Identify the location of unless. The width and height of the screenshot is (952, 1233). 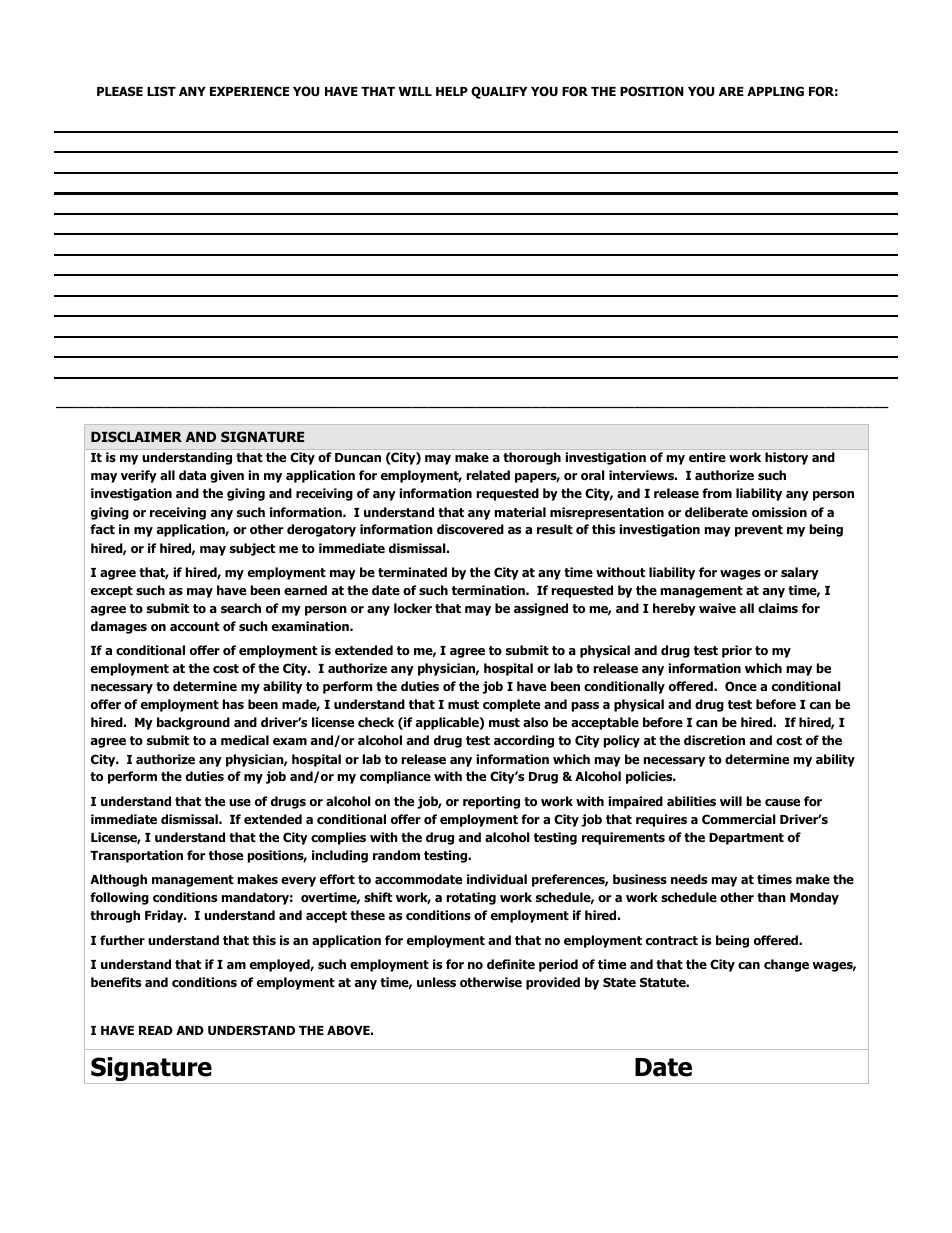
(436, 982).
